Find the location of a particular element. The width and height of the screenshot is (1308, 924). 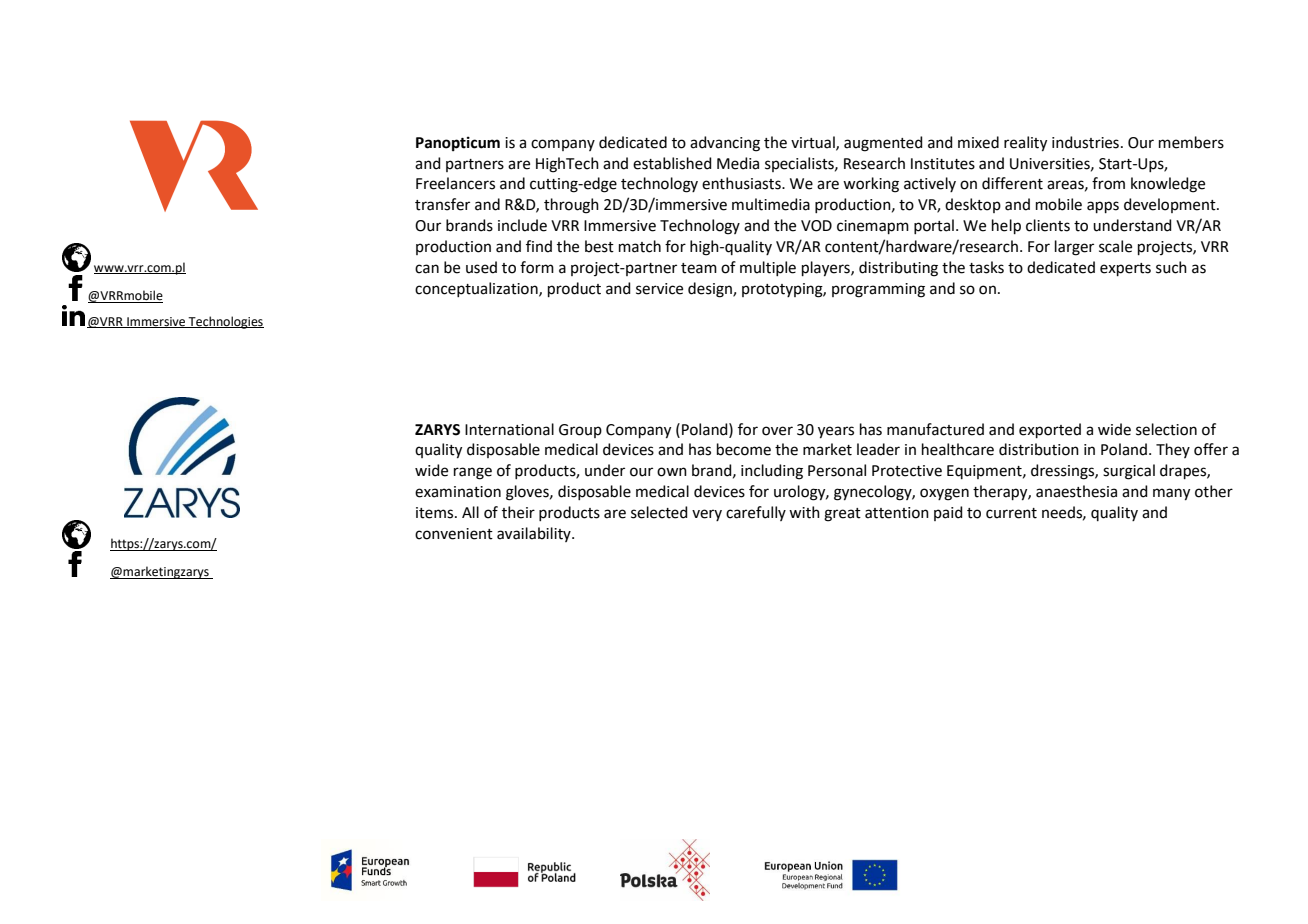

exported is located at coordinates (1050, 430).
